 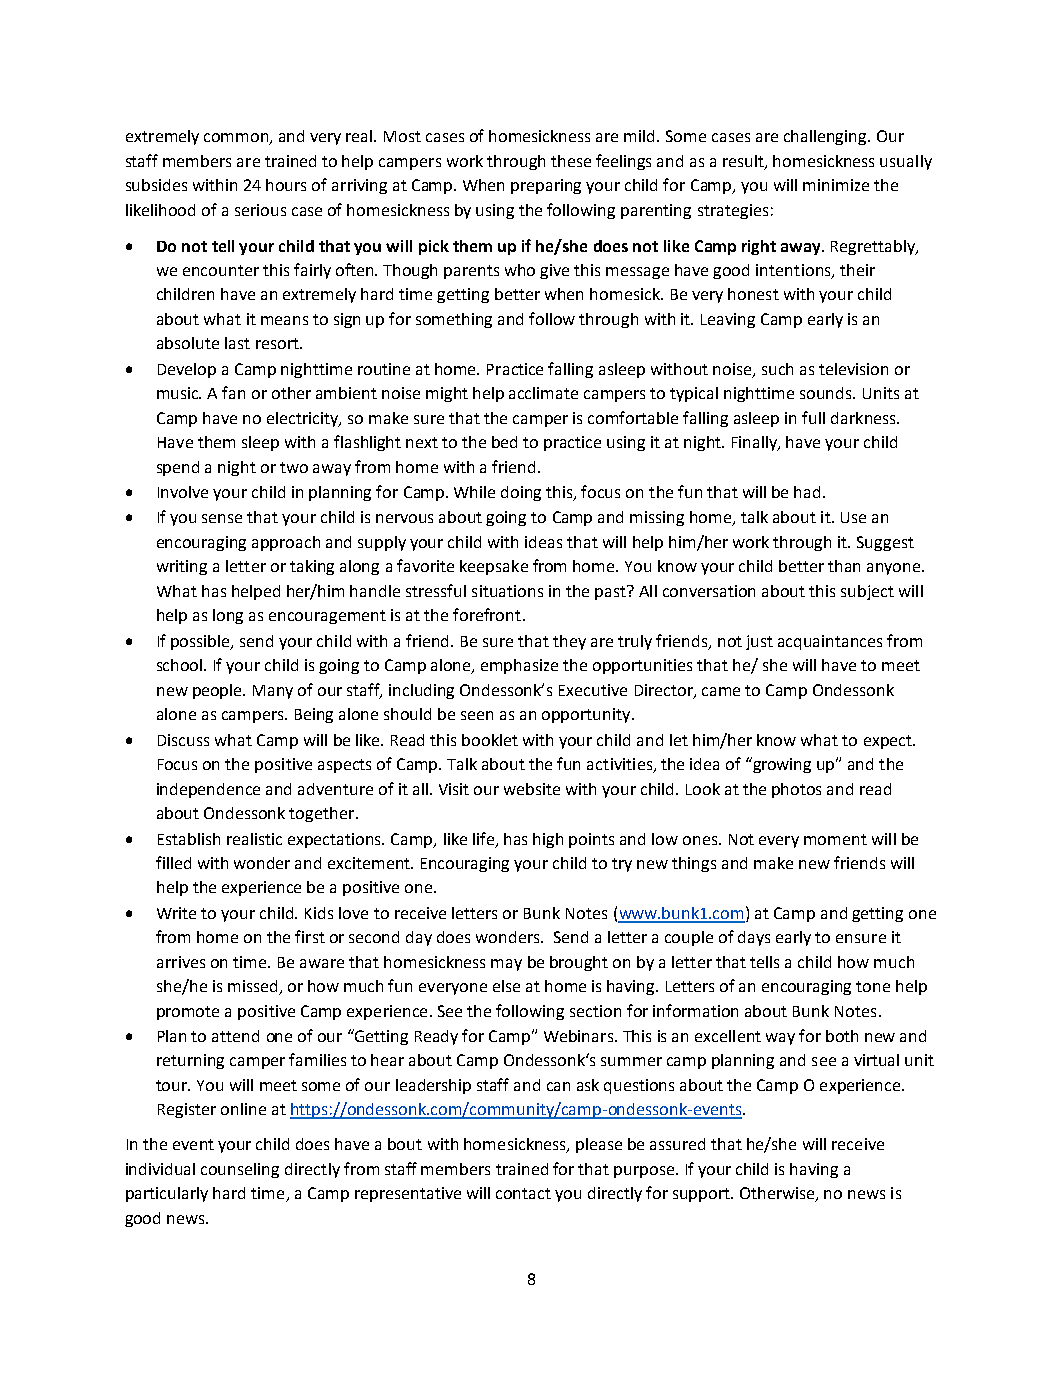 I want to click on counseling, so click(x=240, y=1170).
